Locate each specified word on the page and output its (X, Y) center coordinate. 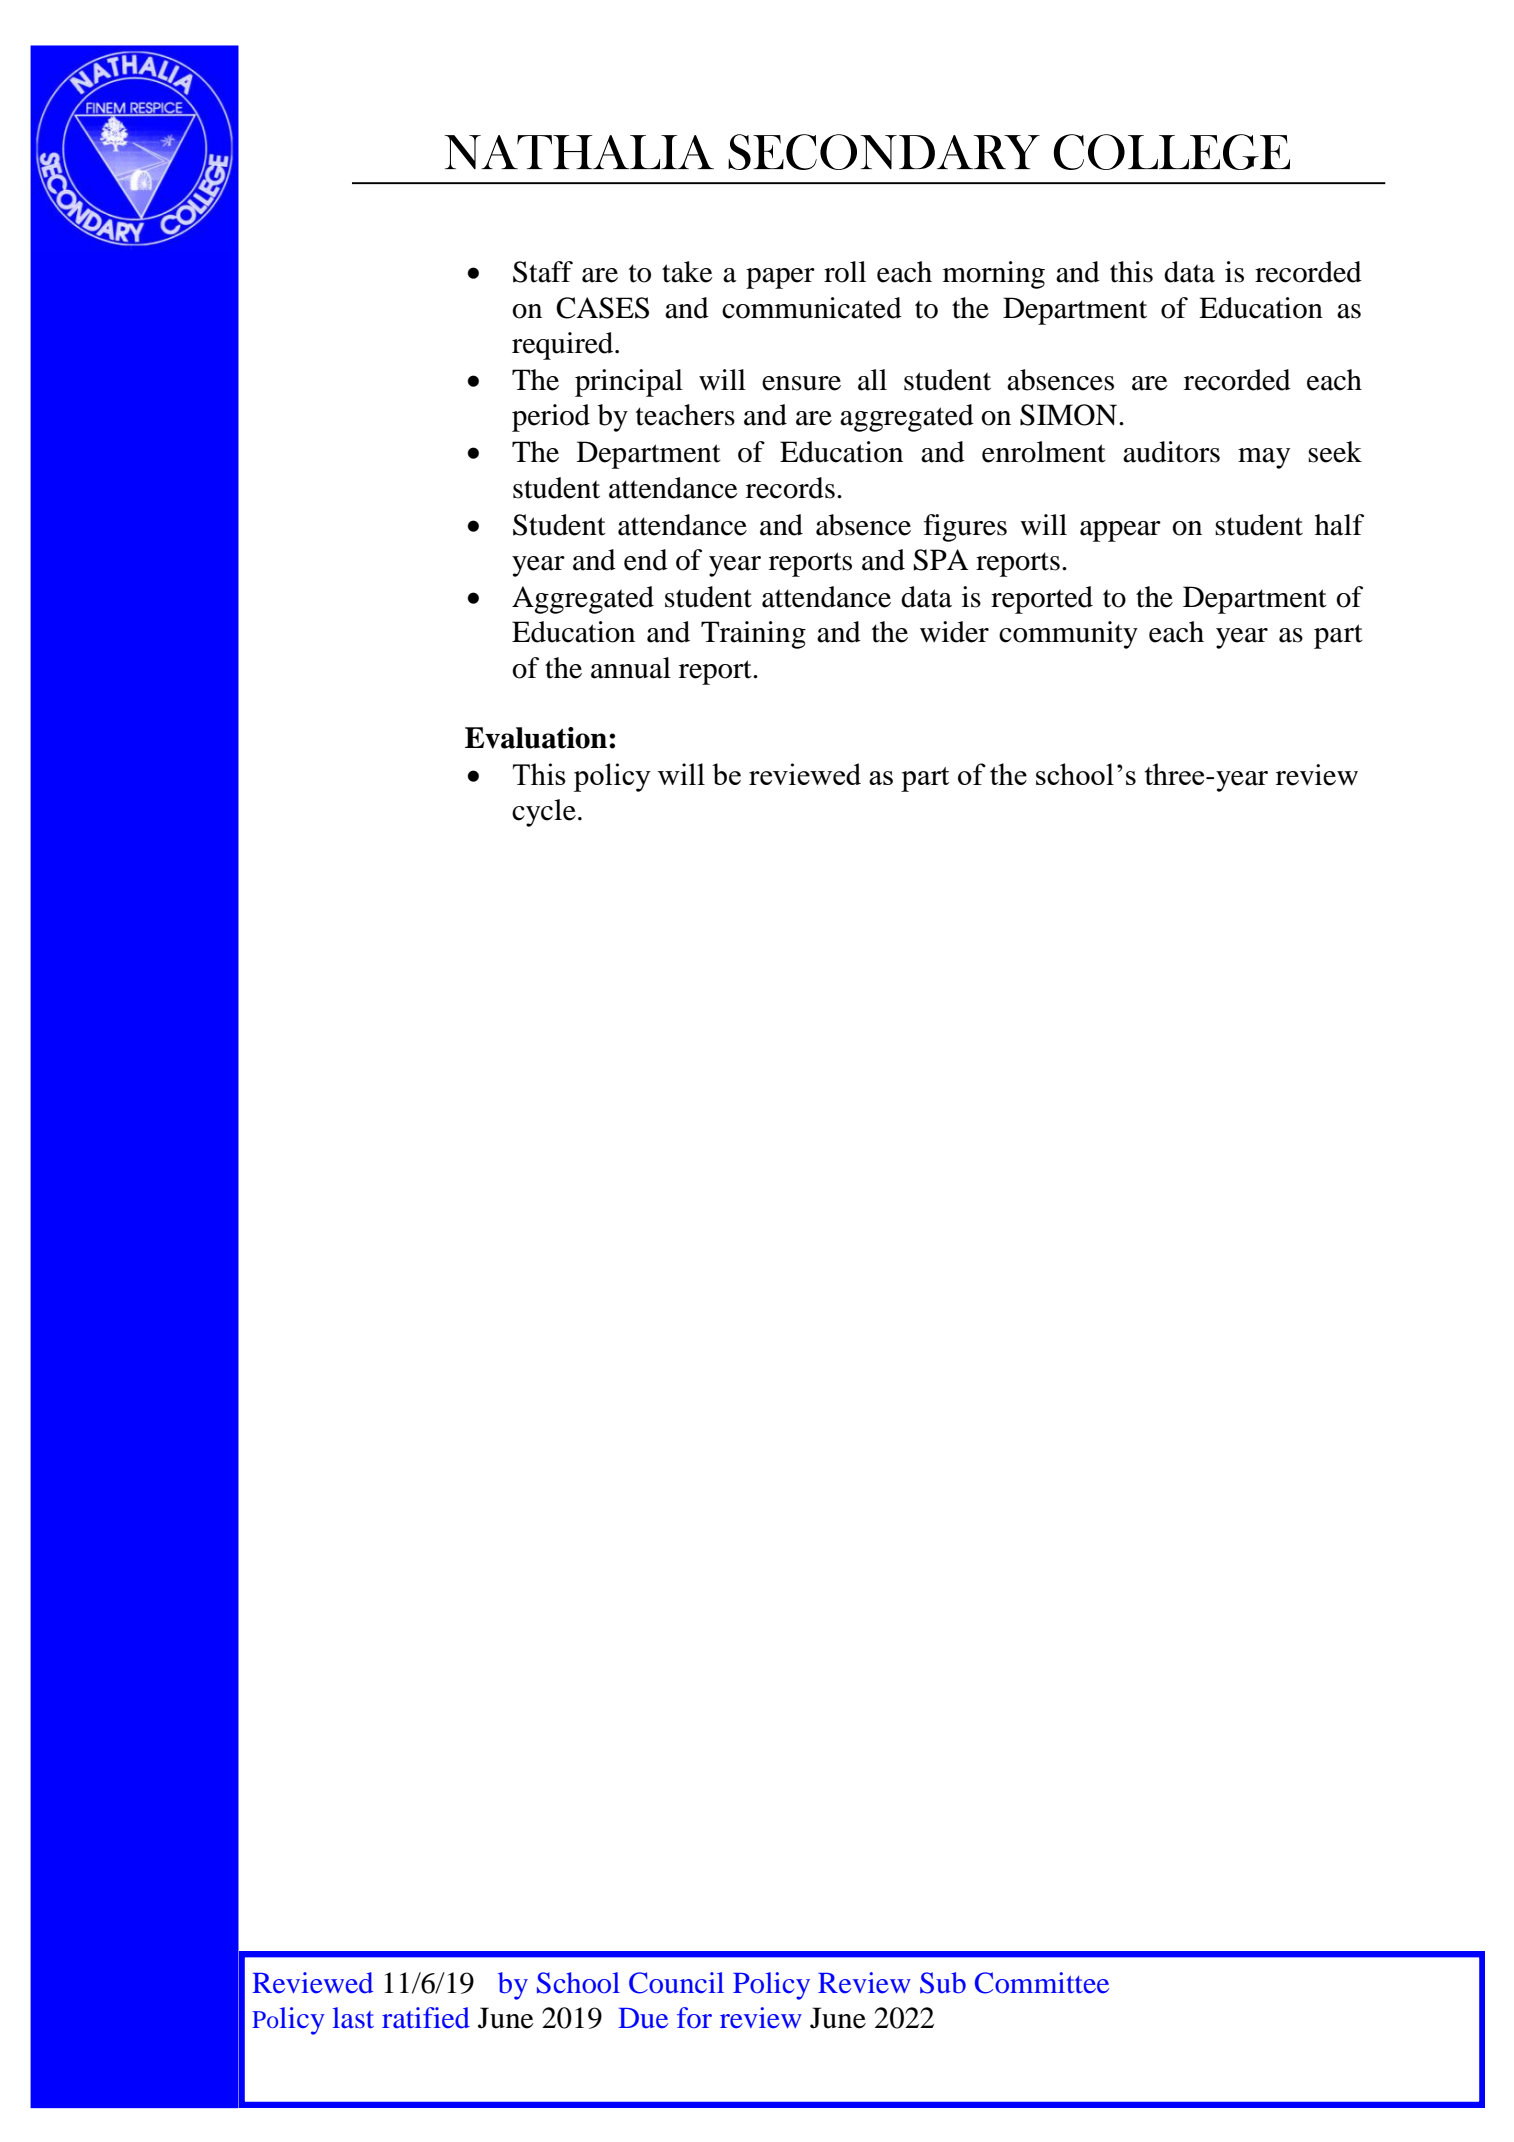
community (1068, 635)
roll (845, 272)
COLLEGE (1172, 152)
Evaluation (536, 738)
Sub (943, 1983)
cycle (544, 813)
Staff (543, 272)
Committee (1042, 1983)
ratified (426, 2018)
